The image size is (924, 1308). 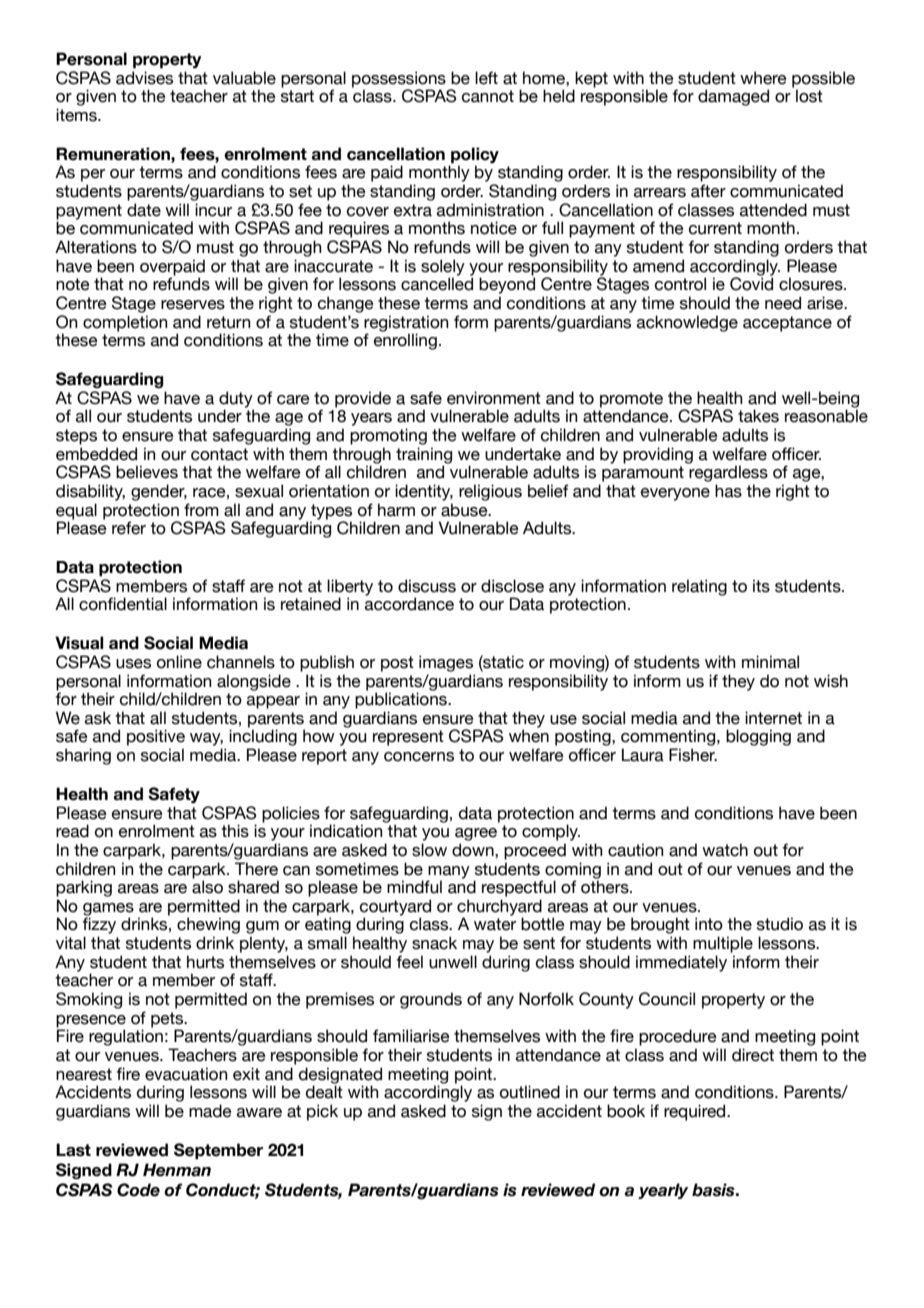 I want to click on agree, so click(x=476, y=834).
